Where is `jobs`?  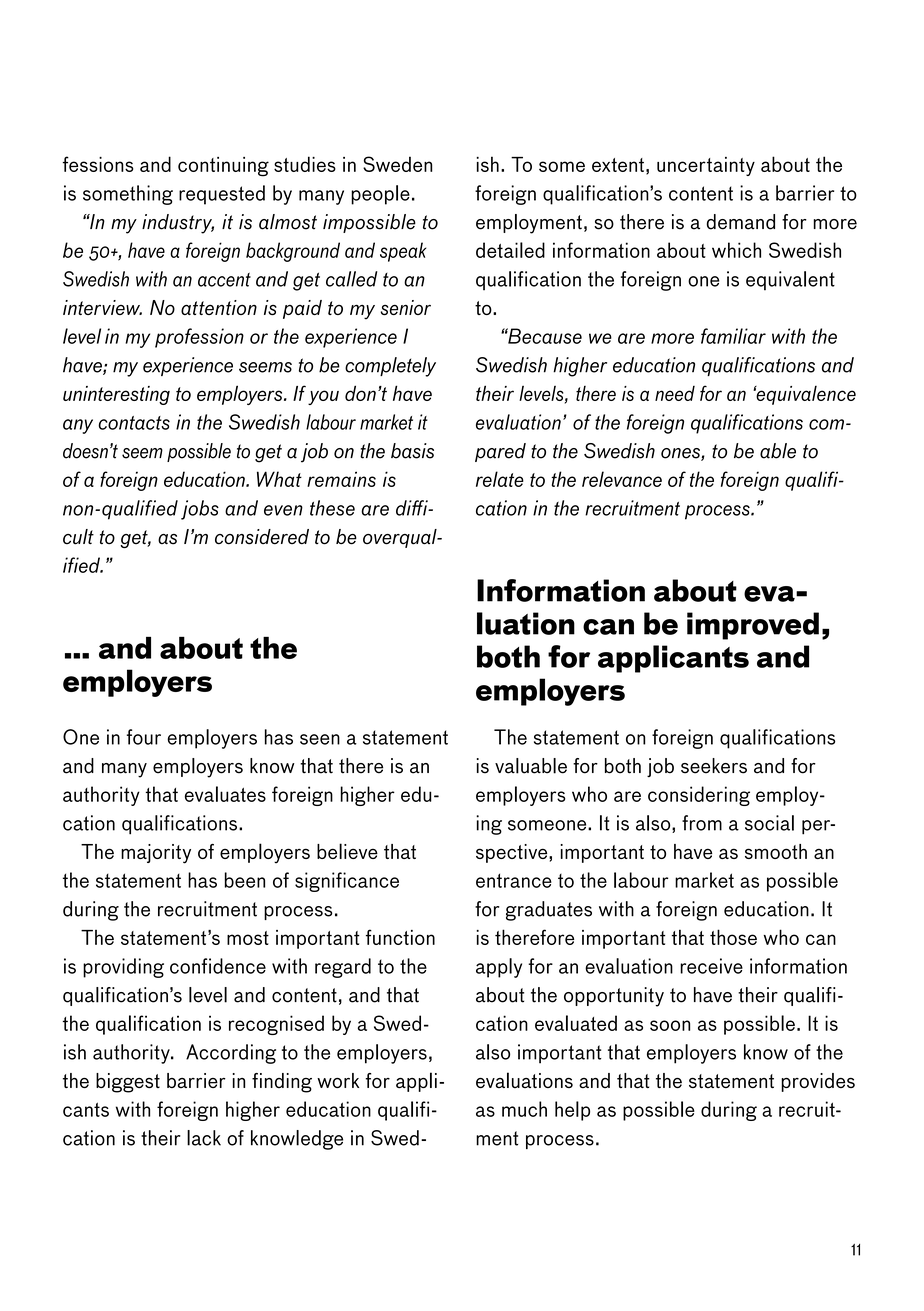 jobs is located at coordinates (200, 510).
